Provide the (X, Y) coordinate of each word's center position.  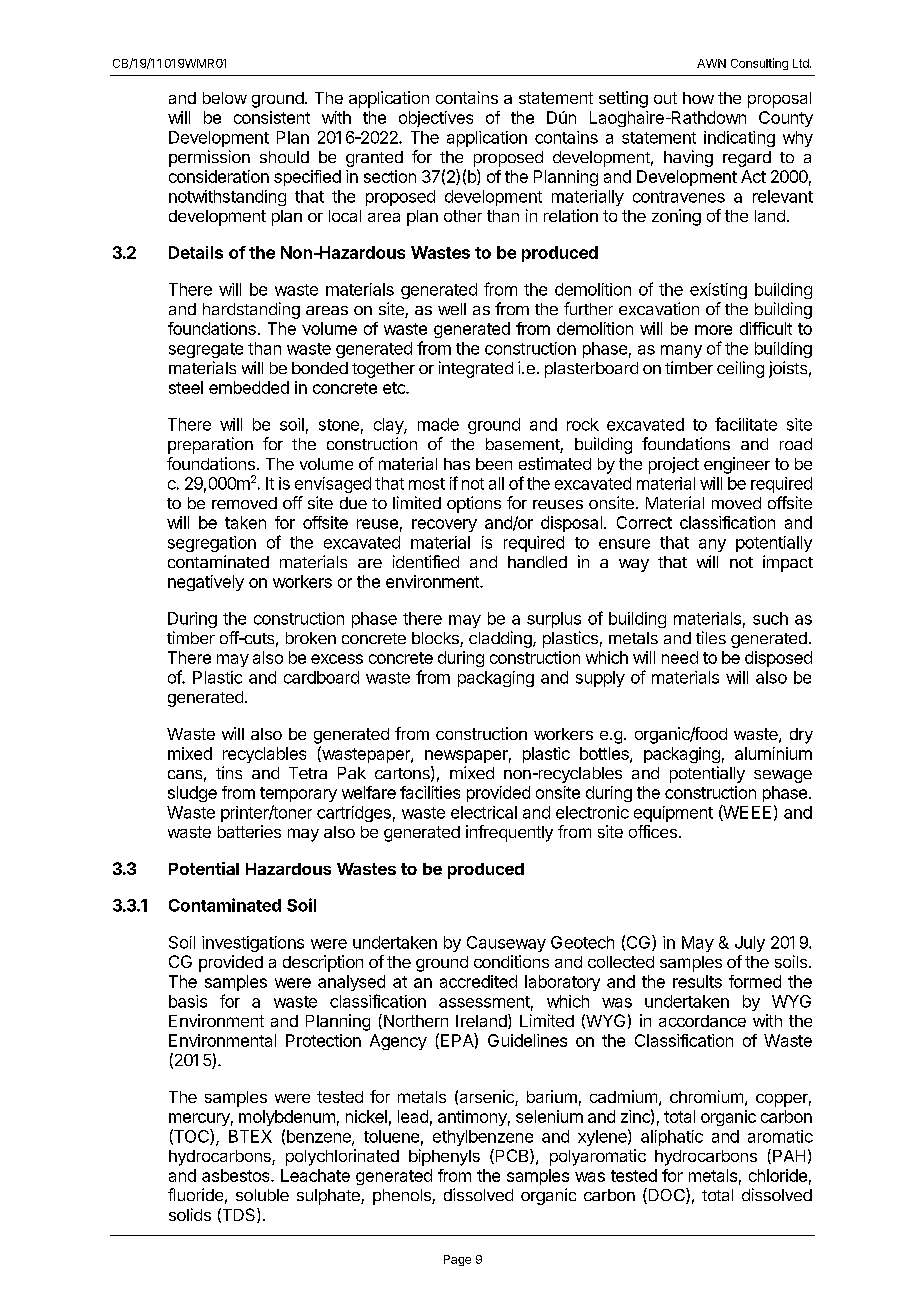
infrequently (509, 833)
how (698, 98)
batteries (249, 831)
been (494, 464)
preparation (210, 445)
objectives (436, 119)
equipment (673, 814)
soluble (262, 1195)
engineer (737, 465)
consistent (272, 117)
